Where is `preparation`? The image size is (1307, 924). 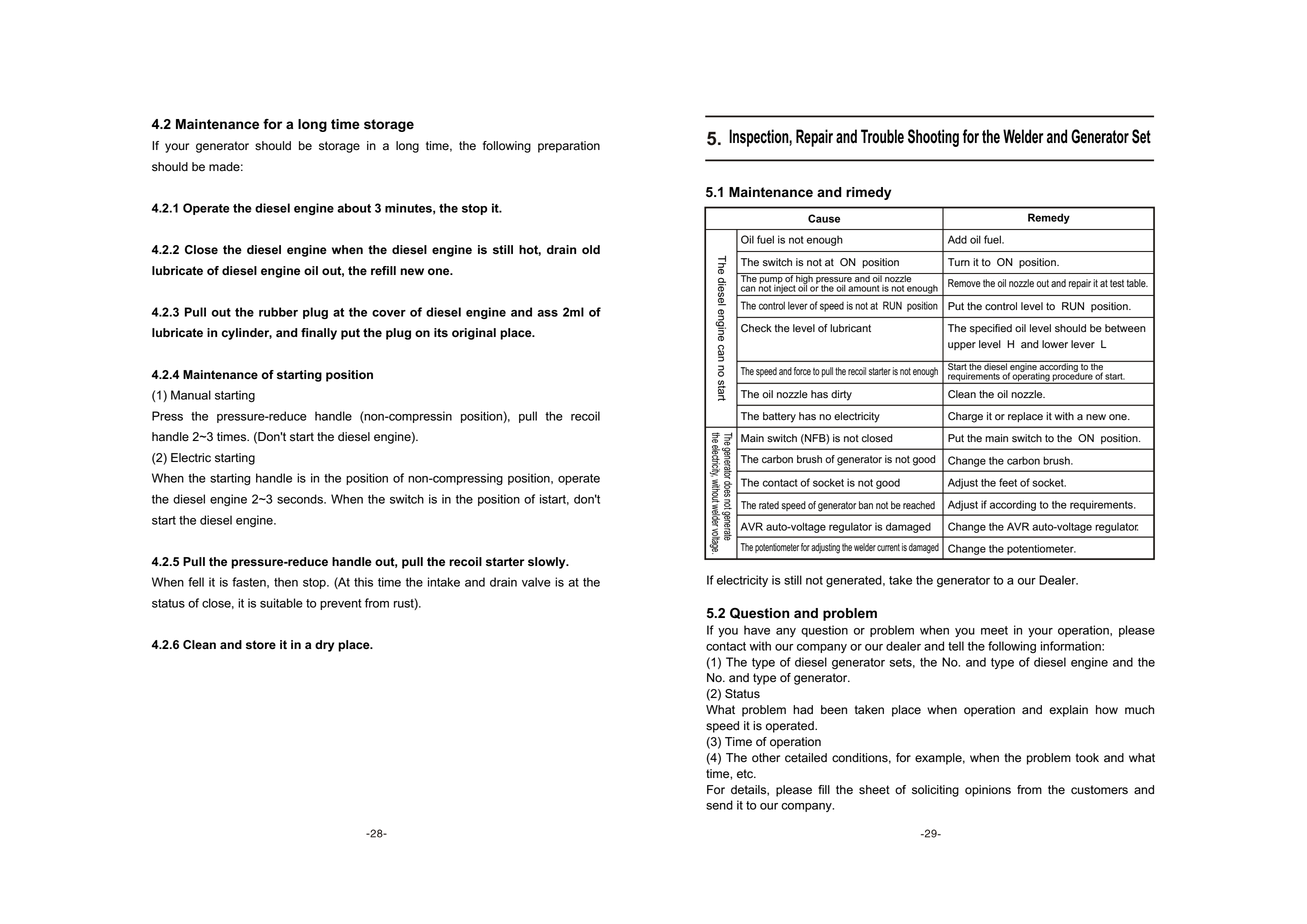 preparation is located at coordinates (569, 147).
